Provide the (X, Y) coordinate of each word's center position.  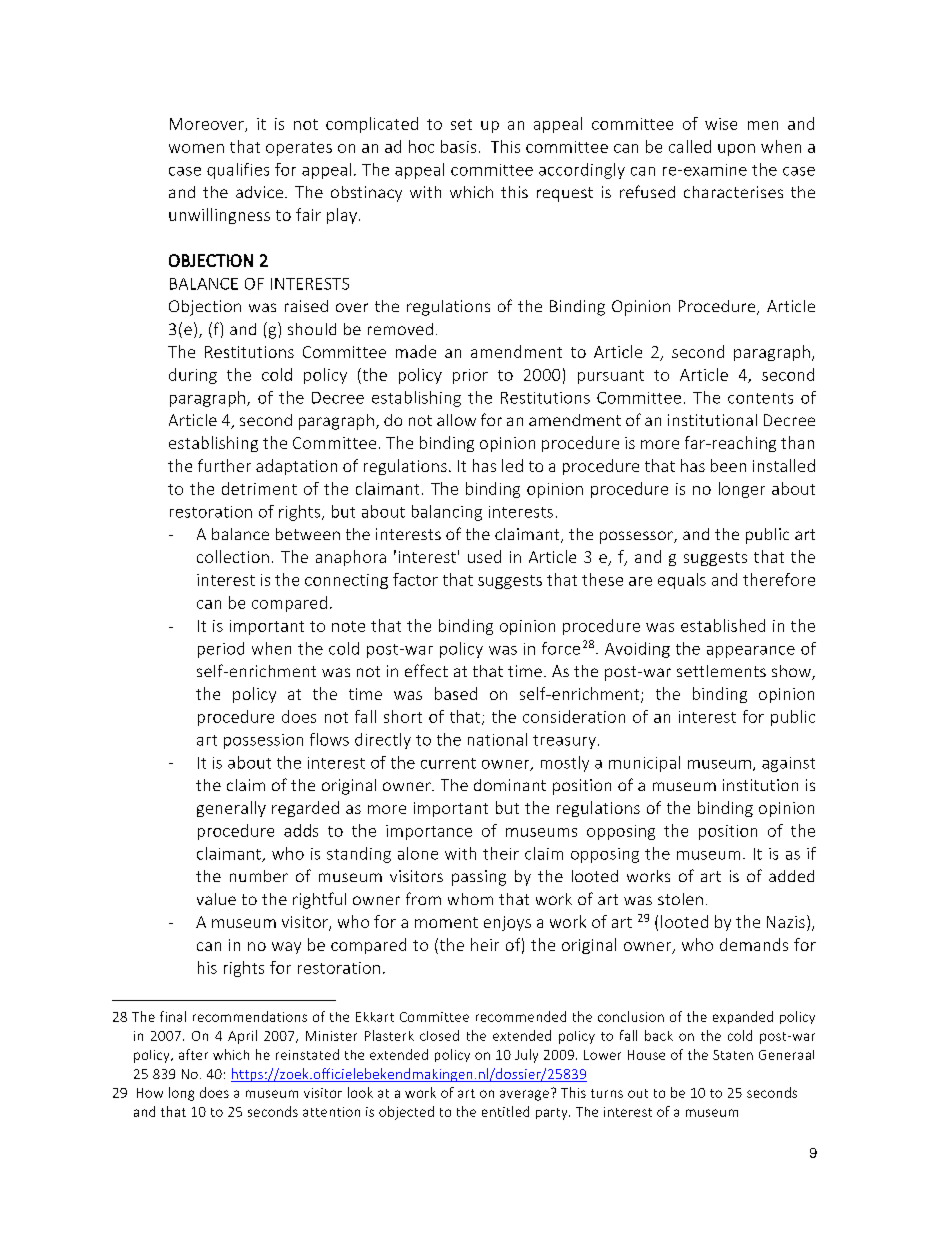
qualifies (238, 171)
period (221, 650)
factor (415, 579)
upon (736, 150)
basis (458, 146)
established (723, 625)
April (242, 1037)
